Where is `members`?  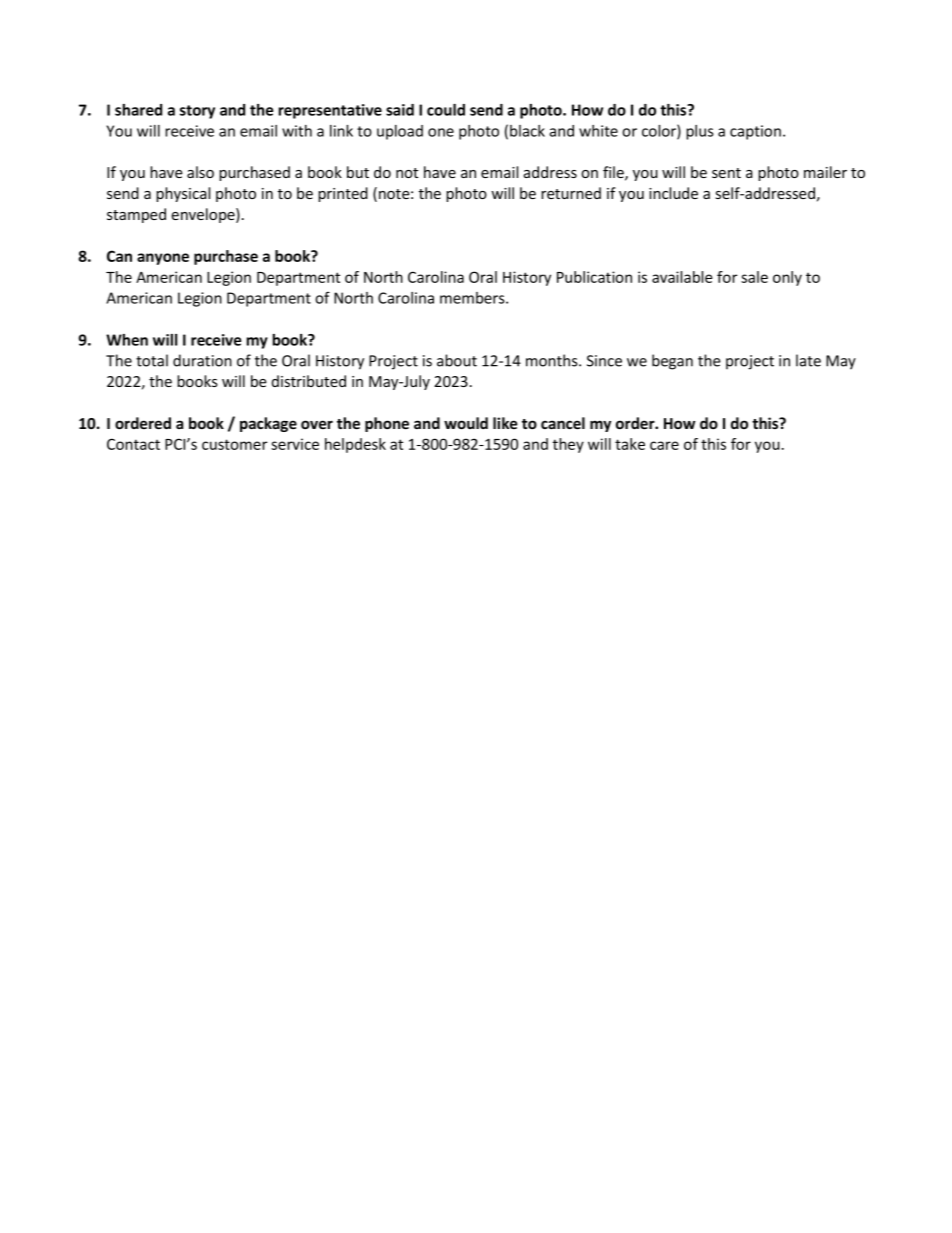 members is located at coordinates (473, 298).
